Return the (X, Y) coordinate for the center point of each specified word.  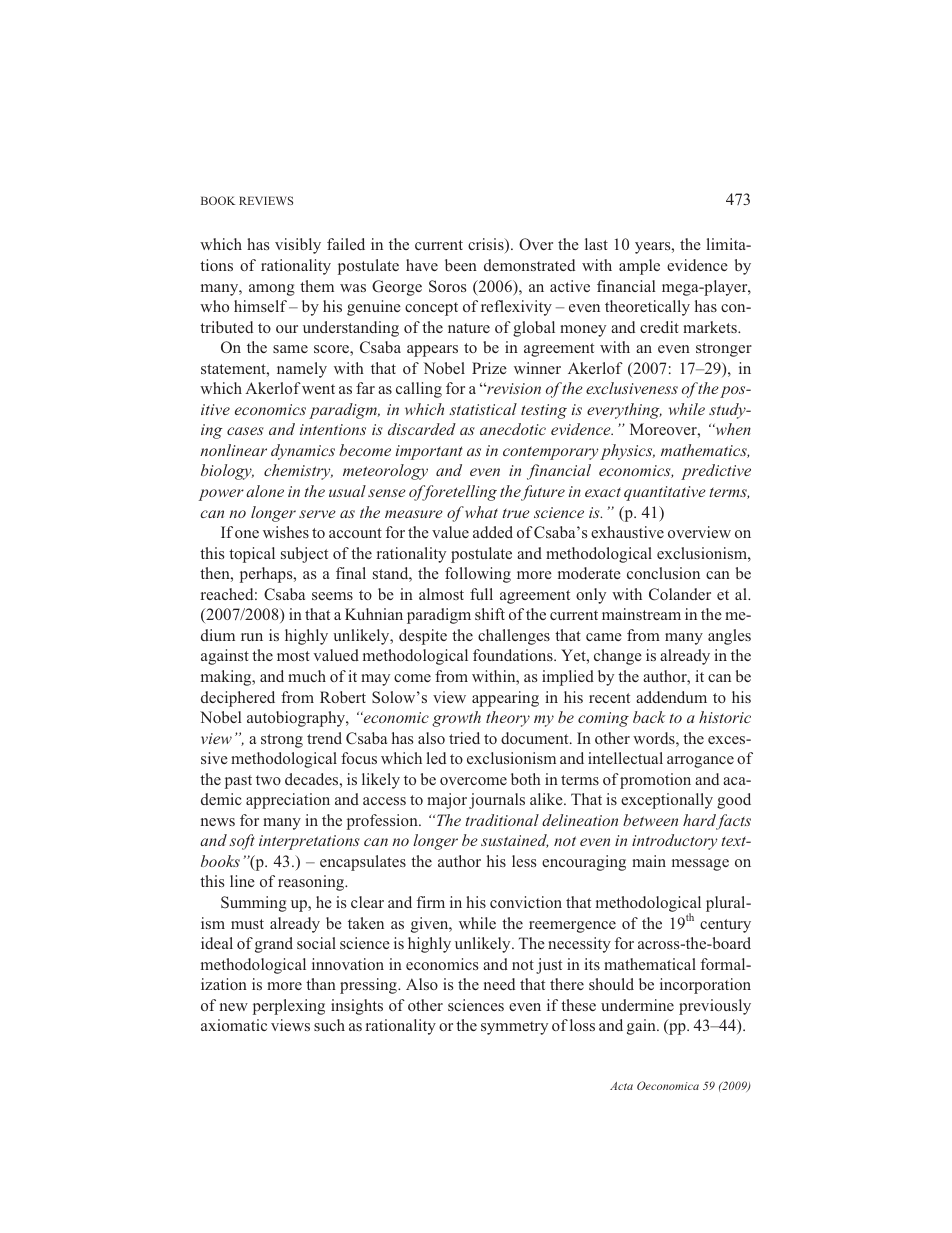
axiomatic (234, 1025)
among (272, 290)
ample (639, 267)
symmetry (514, 1028)
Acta (621, 1086)
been (461, 265)
